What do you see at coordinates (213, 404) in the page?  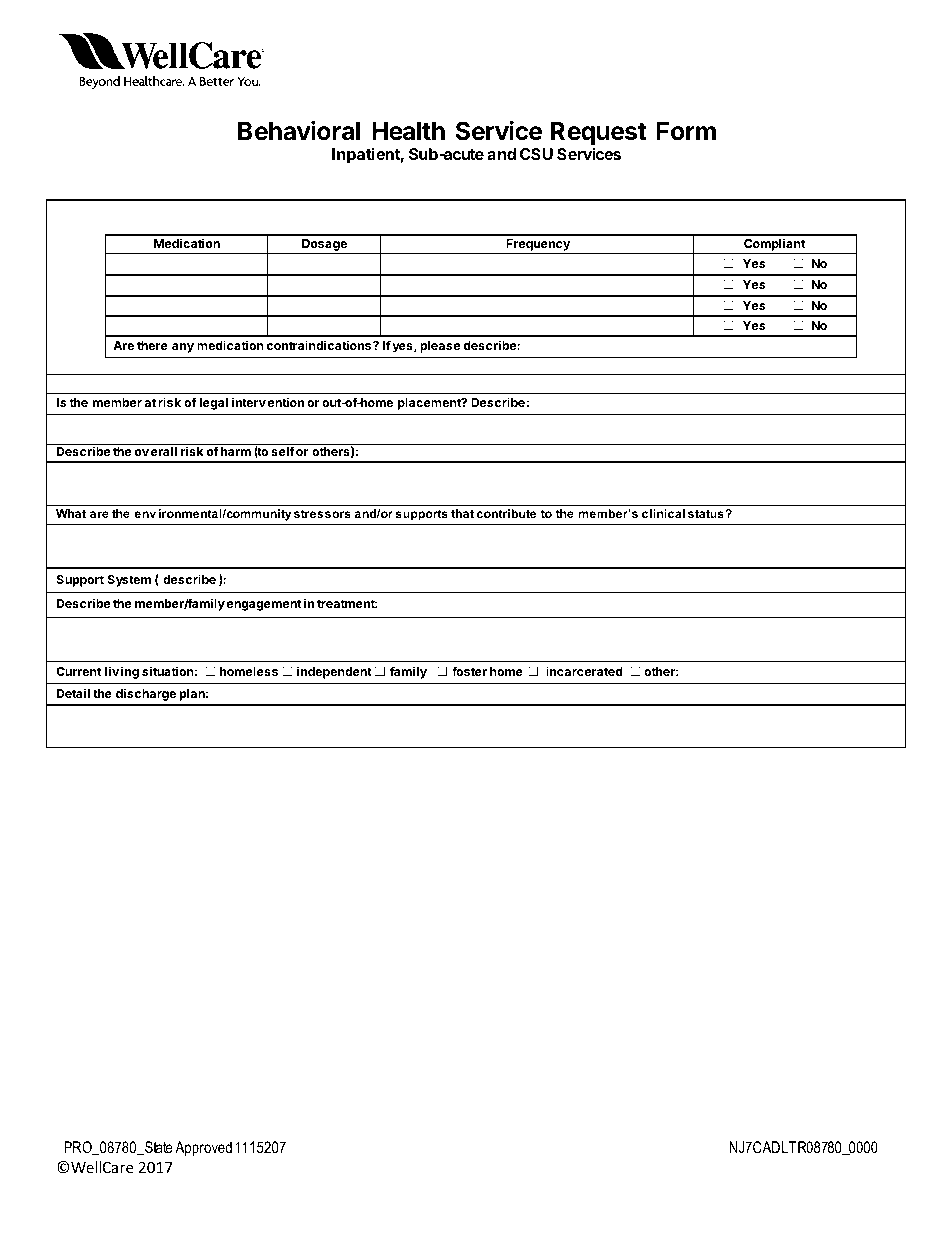 I see `legal` at bounding box center [213, 404].
